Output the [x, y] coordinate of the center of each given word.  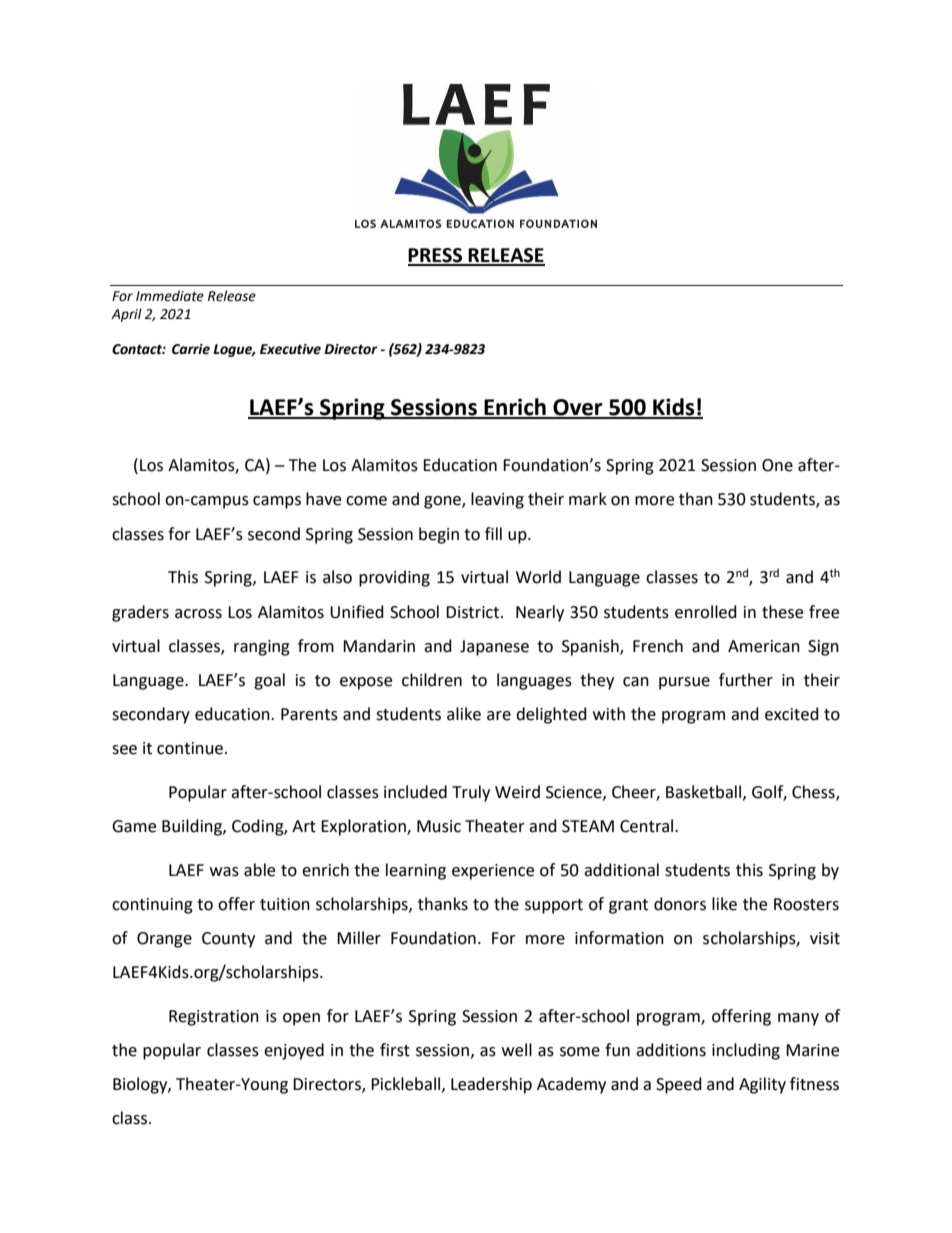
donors [680, 904]
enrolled [706, 612]
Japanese [494, 648]
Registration [214, 1018]
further [746, 680]
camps [277, 502]
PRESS [436, 256]
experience [493, 872]
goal [269, 681]
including [746, 1051]
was [224, 872]
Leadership [491, 1085]
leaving [497, 500]
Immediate [170, 296]
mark [588, 499]
